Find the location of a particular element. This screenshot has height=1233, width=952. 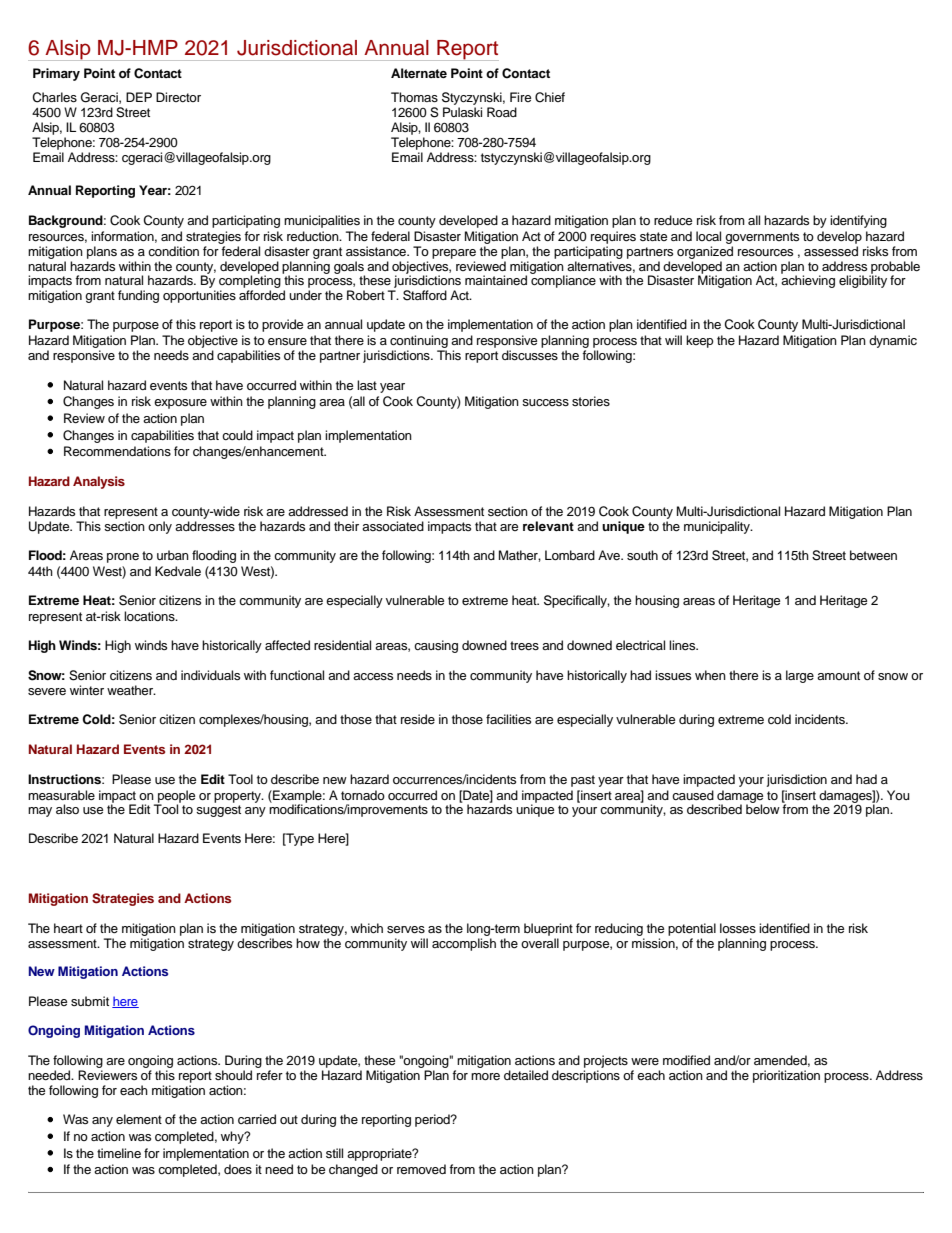

Pulaski is located at coordinates (462, 112).
